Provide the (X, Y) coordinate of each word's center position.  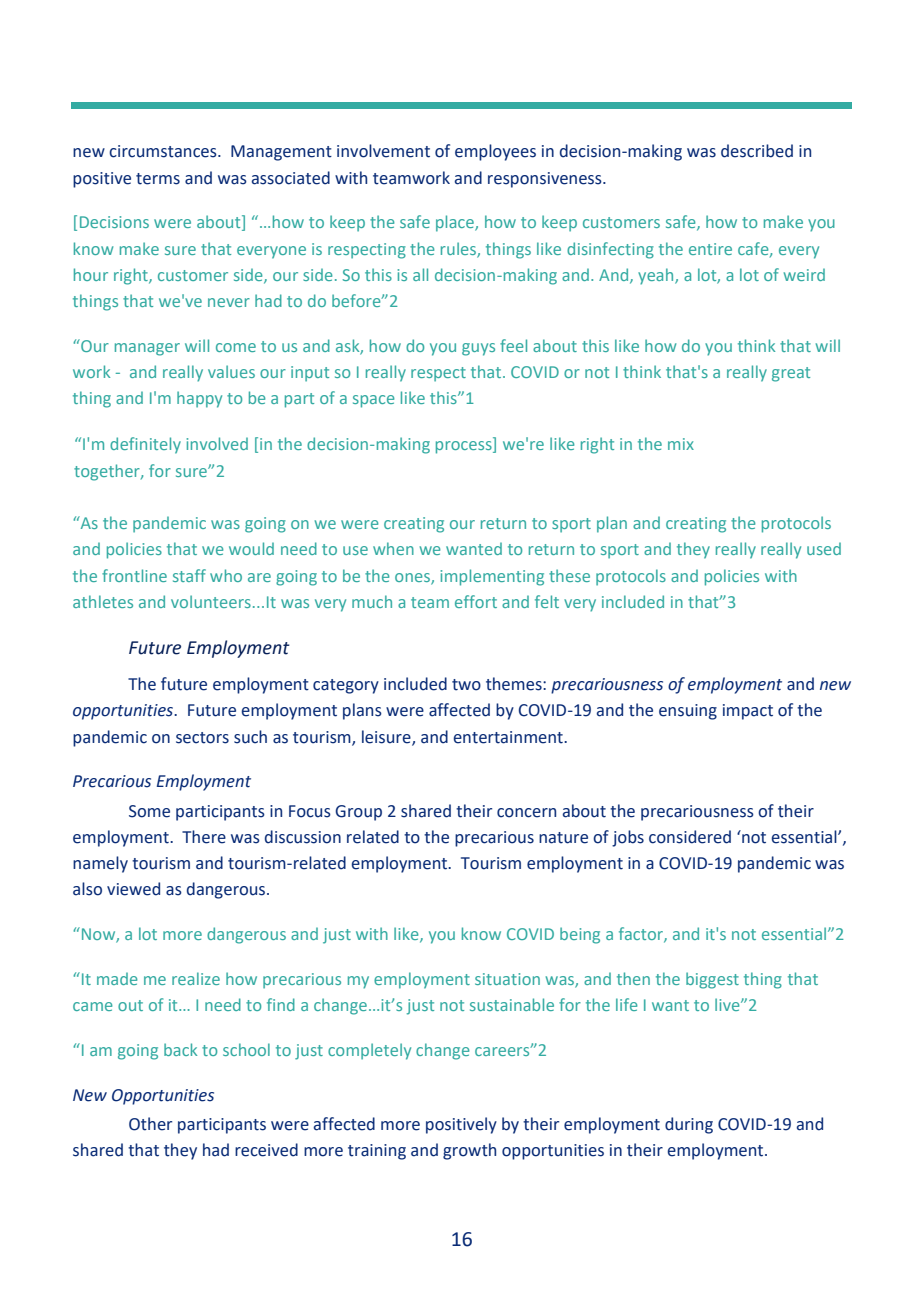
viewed (133, 889)
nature (563, 838)
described (757, 151)
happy (199, 399)
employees (495, 152)
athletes (103, 601)
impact (748, 712)
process (465, 447)
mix (681, 444)
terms (158, 179)
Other (150, 1124)
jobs (628, 838)
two (466, 685)
